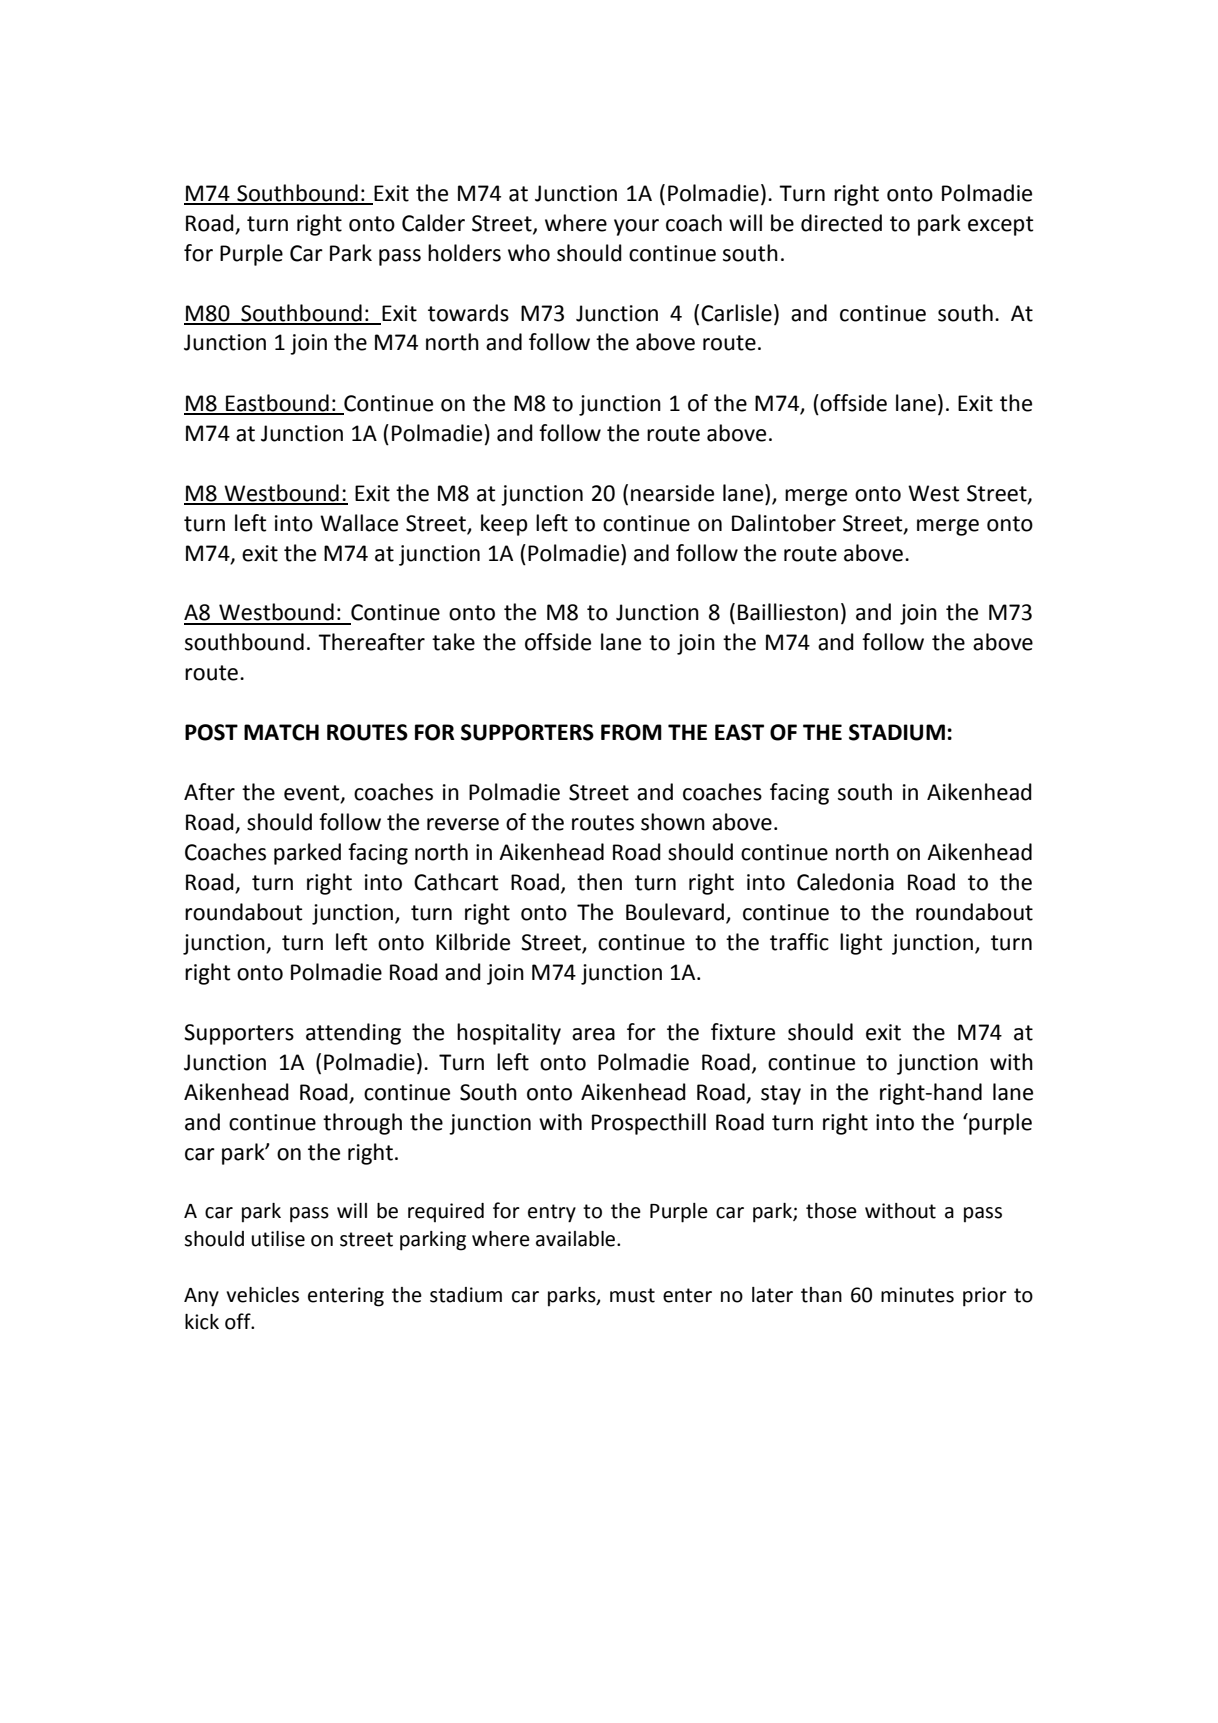 The width and height of the screenshot is (1218, 1723). I want to click on nearside, so click(672, 493).
